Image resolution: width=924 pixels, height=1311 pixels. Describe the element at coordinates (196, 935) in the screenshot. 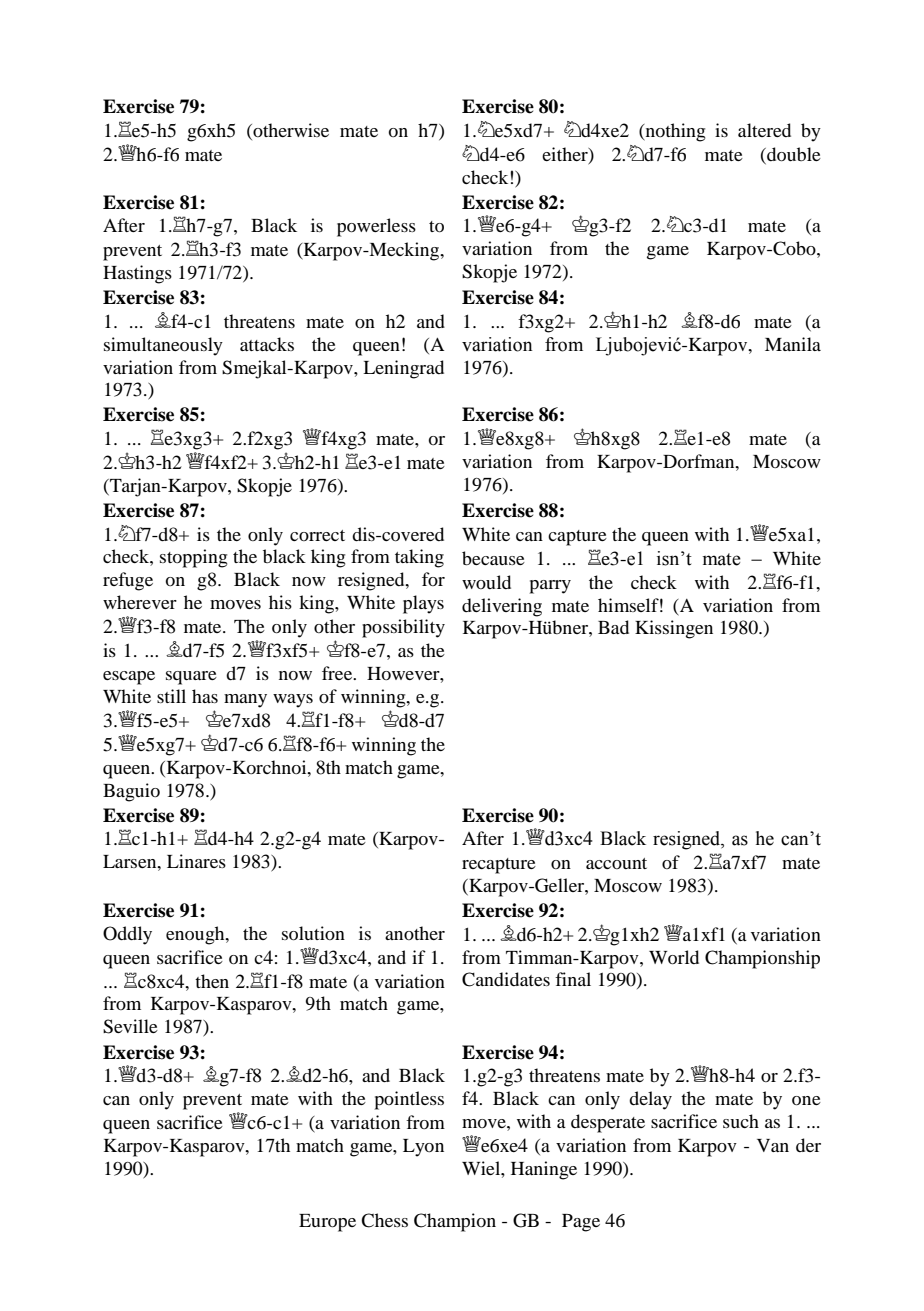

I see `enough` at that location.
